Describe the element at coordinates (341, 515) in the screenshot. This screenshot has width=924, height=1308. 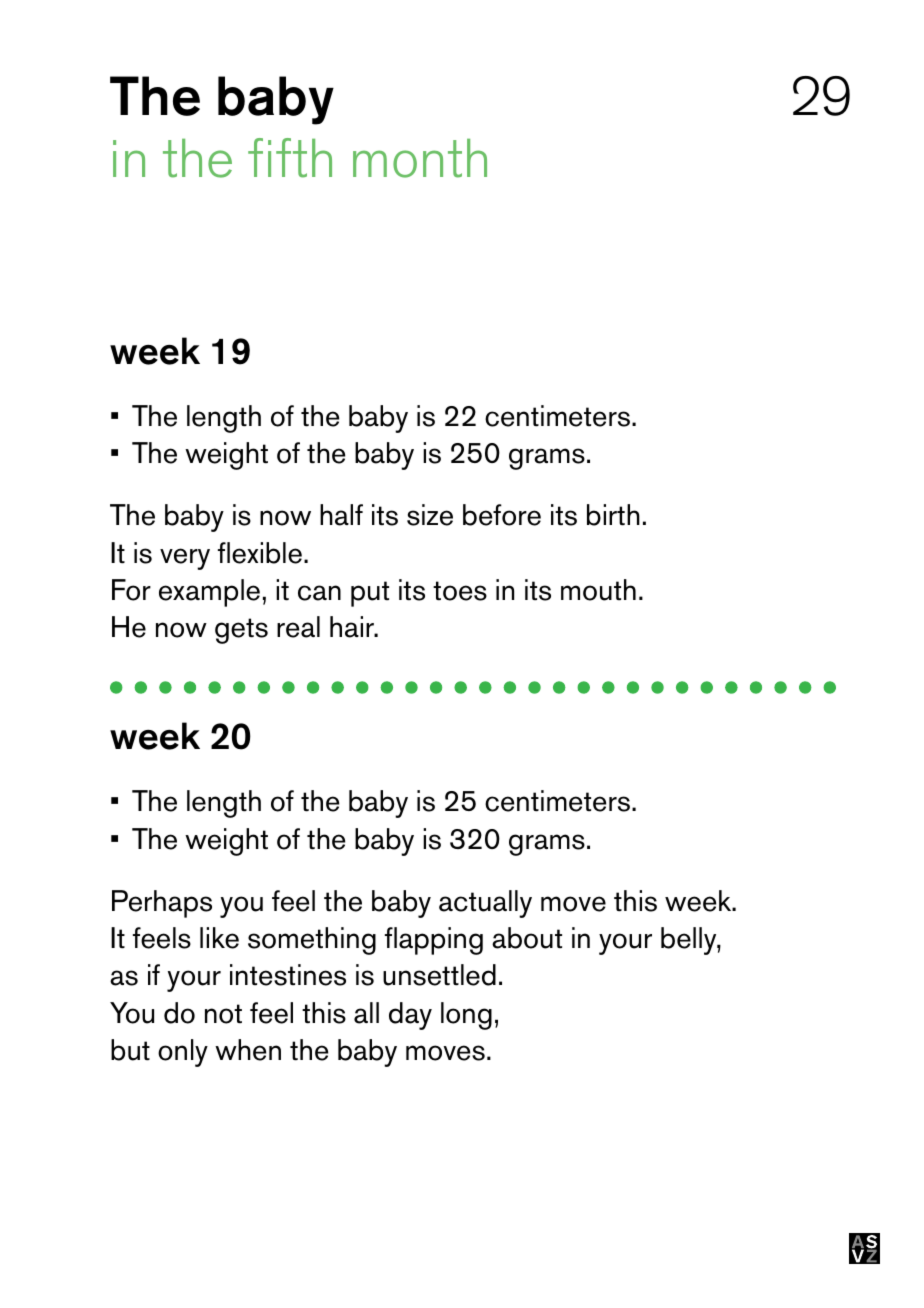
I see `half` at that location.
